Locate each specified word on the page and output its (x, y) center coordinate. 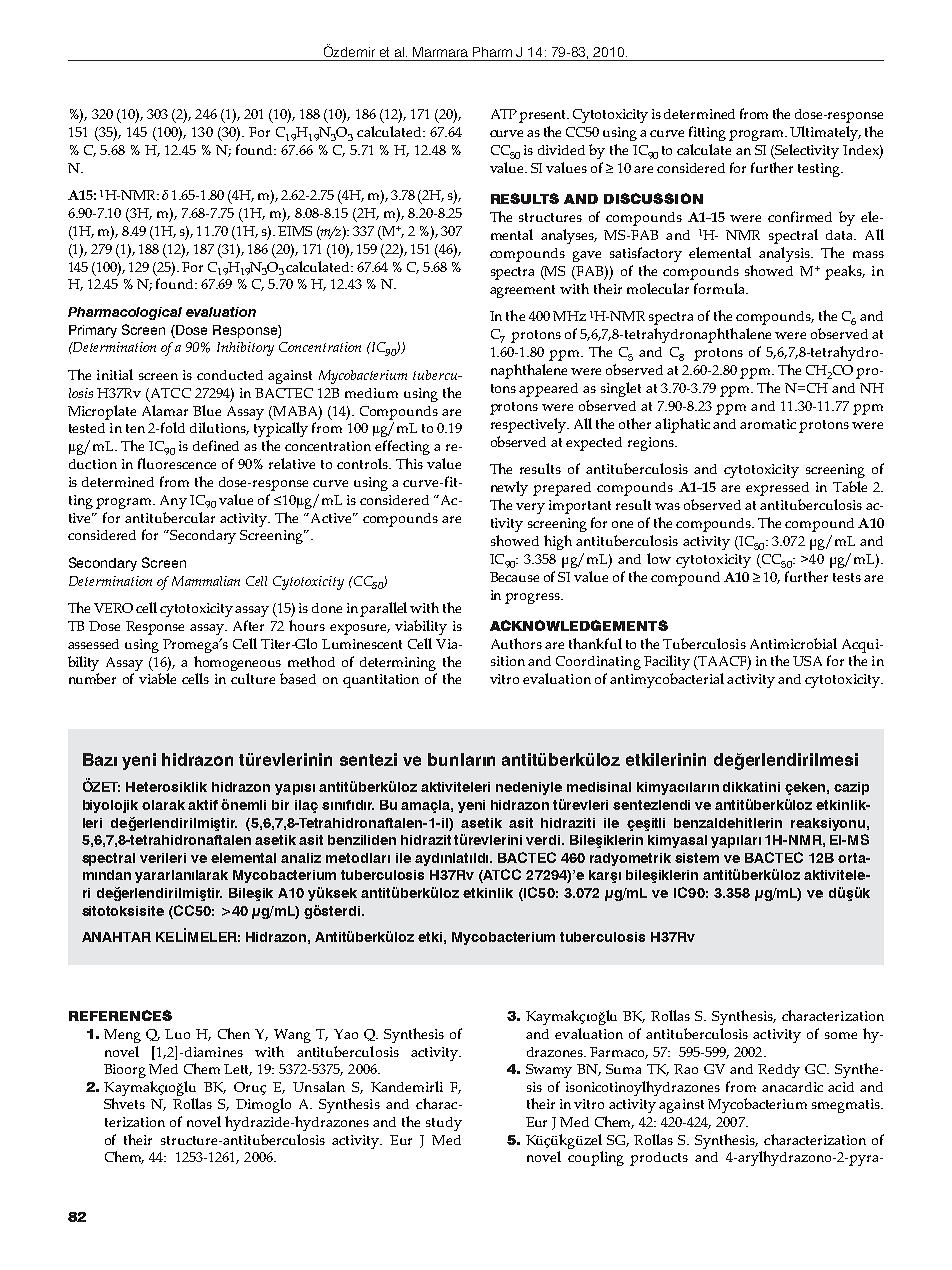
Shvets (124, 1103)
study (444, 1124)
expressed (777, 489)
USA (807, 661)
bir (280, 805)
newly (509, 488)
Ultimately (825, 133)
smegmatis (847, 1106)
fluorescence (177, 463)
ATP (504, 114)
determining (398, 664)
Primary (93, 331)
